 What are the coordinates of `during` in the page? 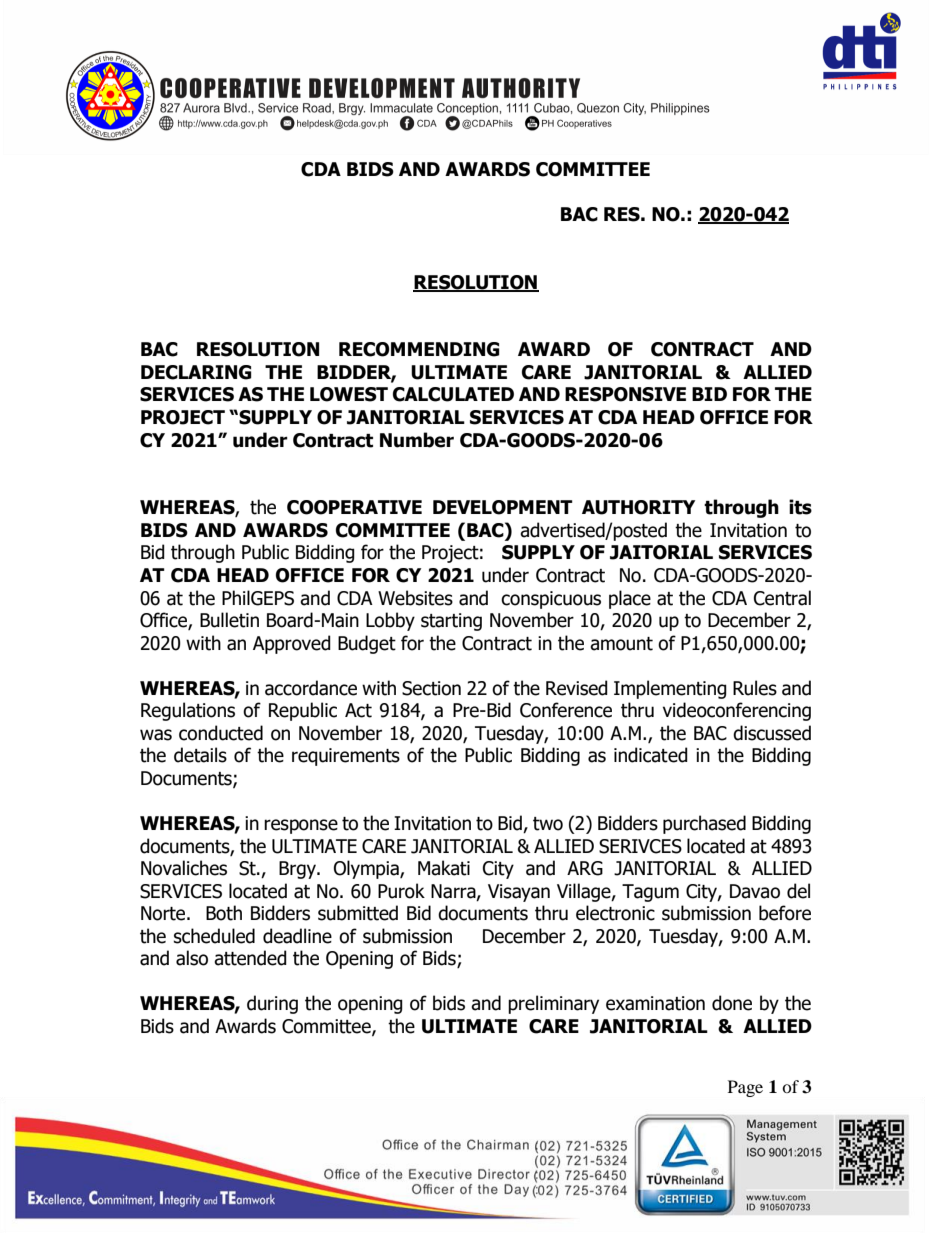 It's located at (272, 1004).
